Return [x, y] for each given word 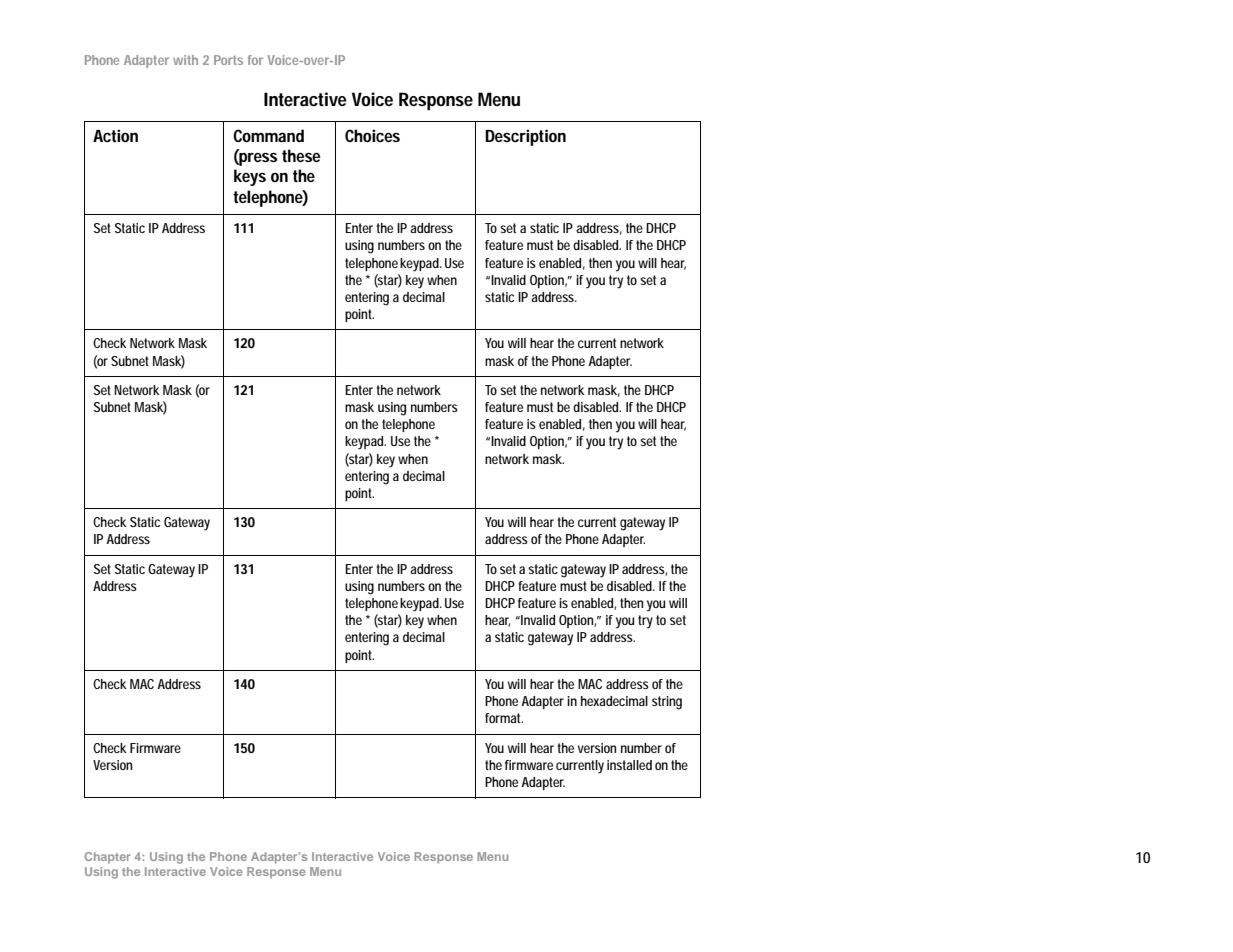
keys [250, 177]
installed [629, 765]
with [185, 60]
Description [525, 137]
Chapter [107, 858]
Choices [372, 135]
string [667, 703]
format [504, 718]
